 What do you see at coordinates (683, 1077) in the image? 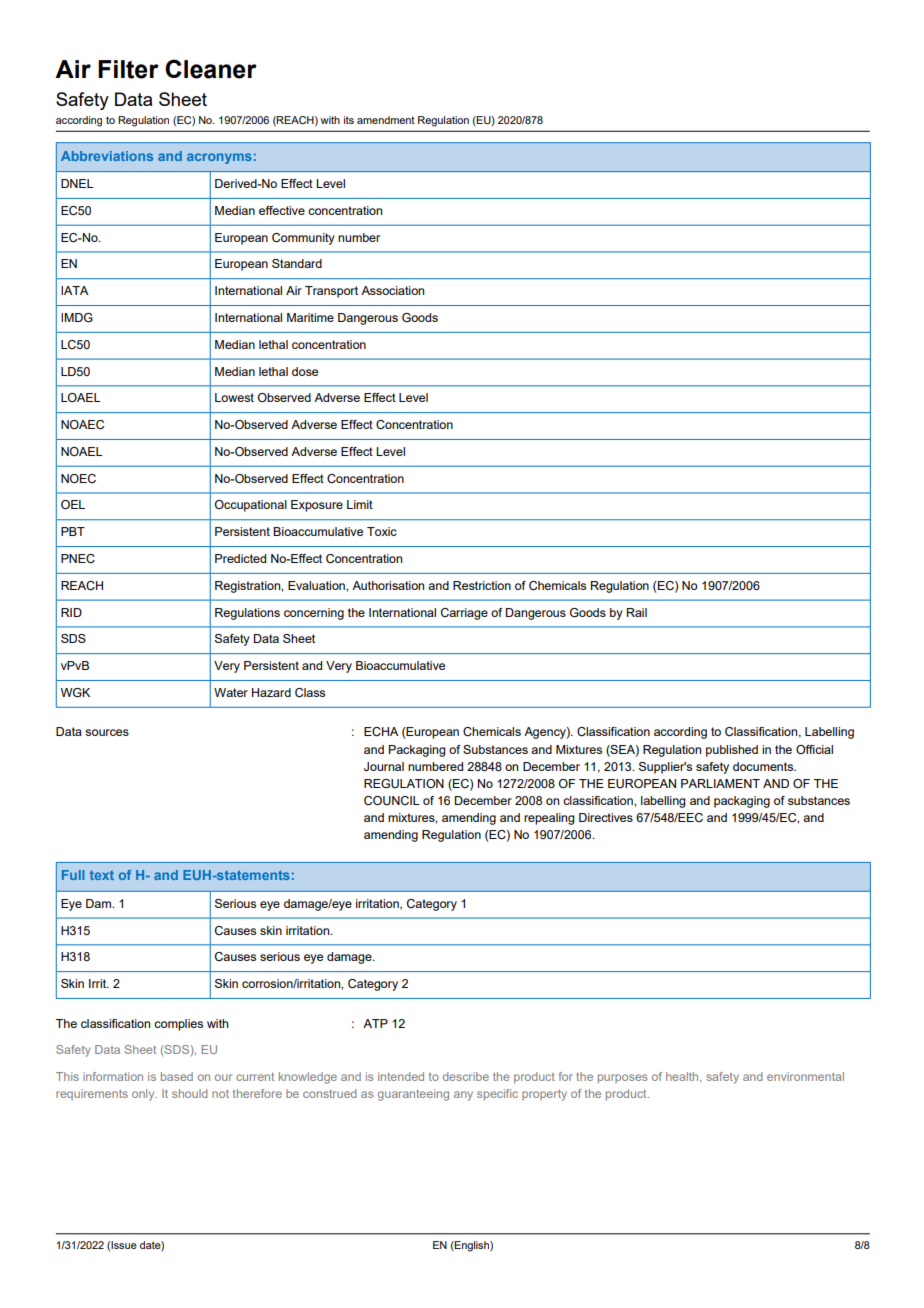
I see `health` at bounding box center [683, 1077].
